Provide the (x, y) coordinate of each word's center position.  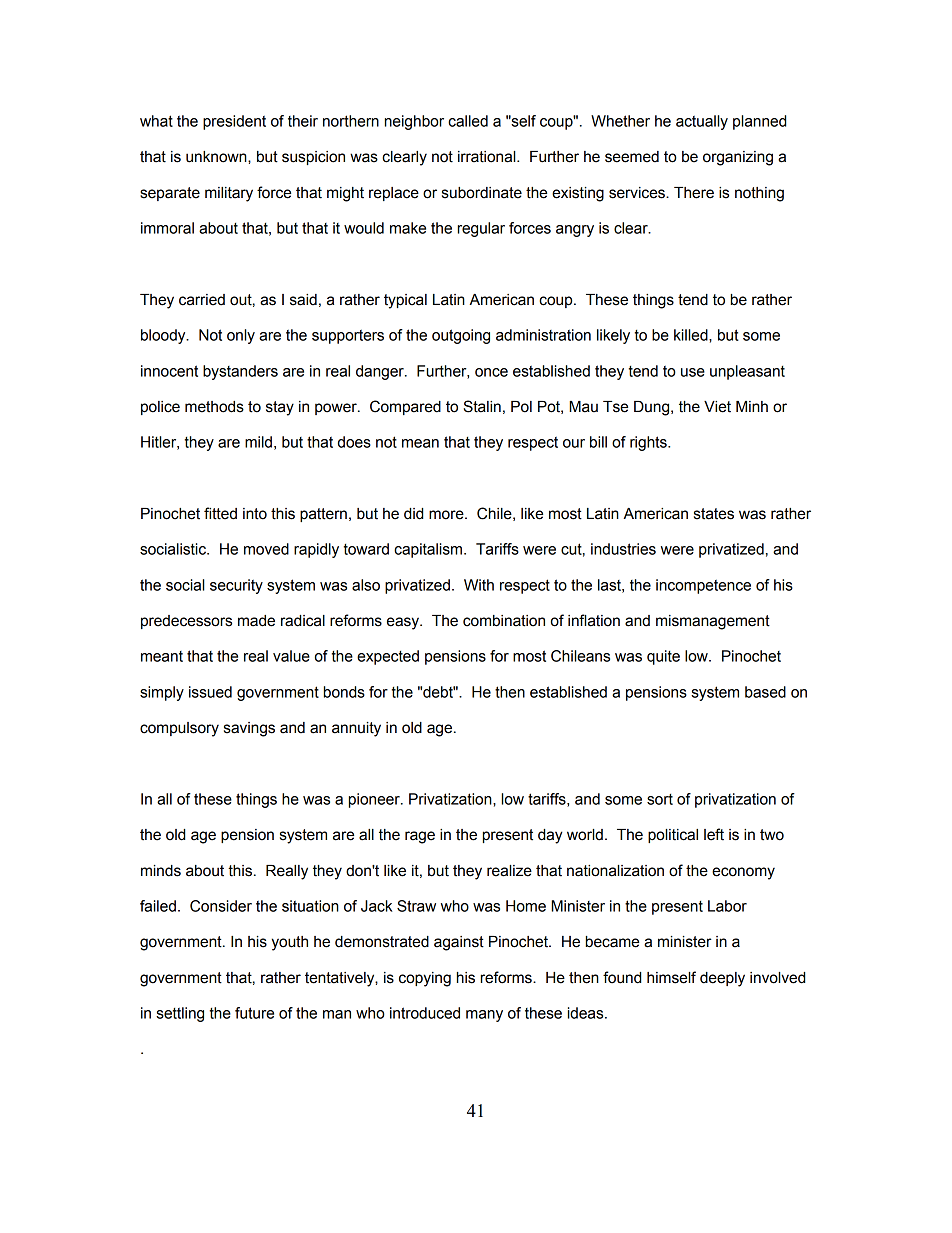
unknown (217, 157)
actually (702, 122)
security (236, 586)
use (693, 372)
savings (249, 729)
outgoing (461, 336)
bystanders (240, 372)
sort (660, 799)
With (479, 585)
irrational (488, 157)
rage (420, 837)
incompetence (703, 586)
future (254, 1013)
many (484, 1016)
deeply (722, 979)
